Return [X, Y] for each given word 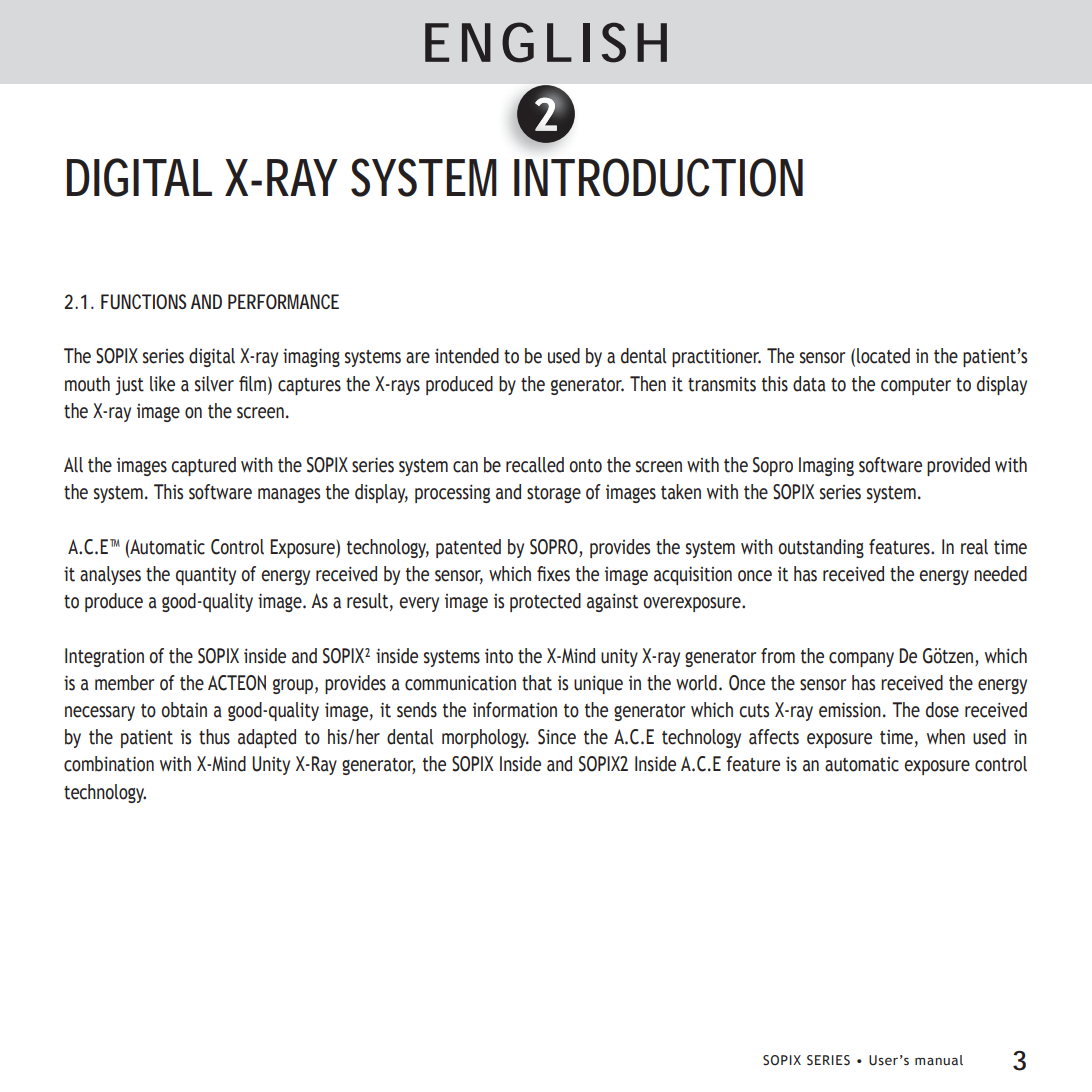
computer [916, 386]
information [515, 710]
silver [214, 384]
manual [939, 1060]
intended [467, 356]
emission [850, 710]
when [946, 737]
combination [109, 764]
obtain [184, 710]
